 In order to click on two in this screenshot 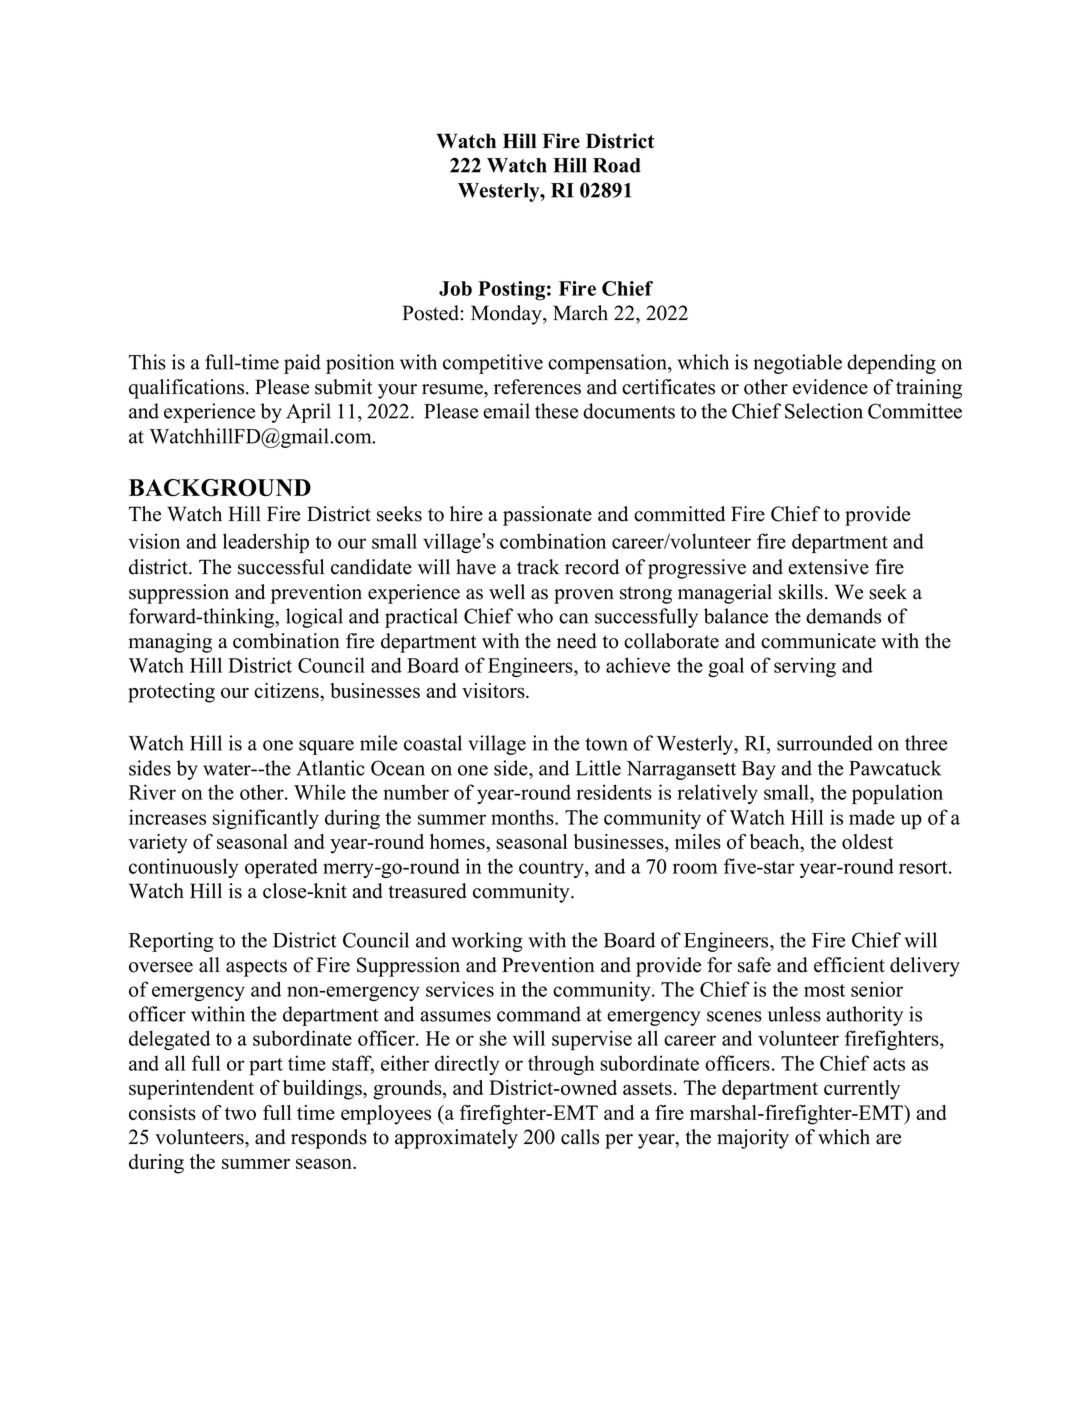, I will do `click(240, 1113)`.
